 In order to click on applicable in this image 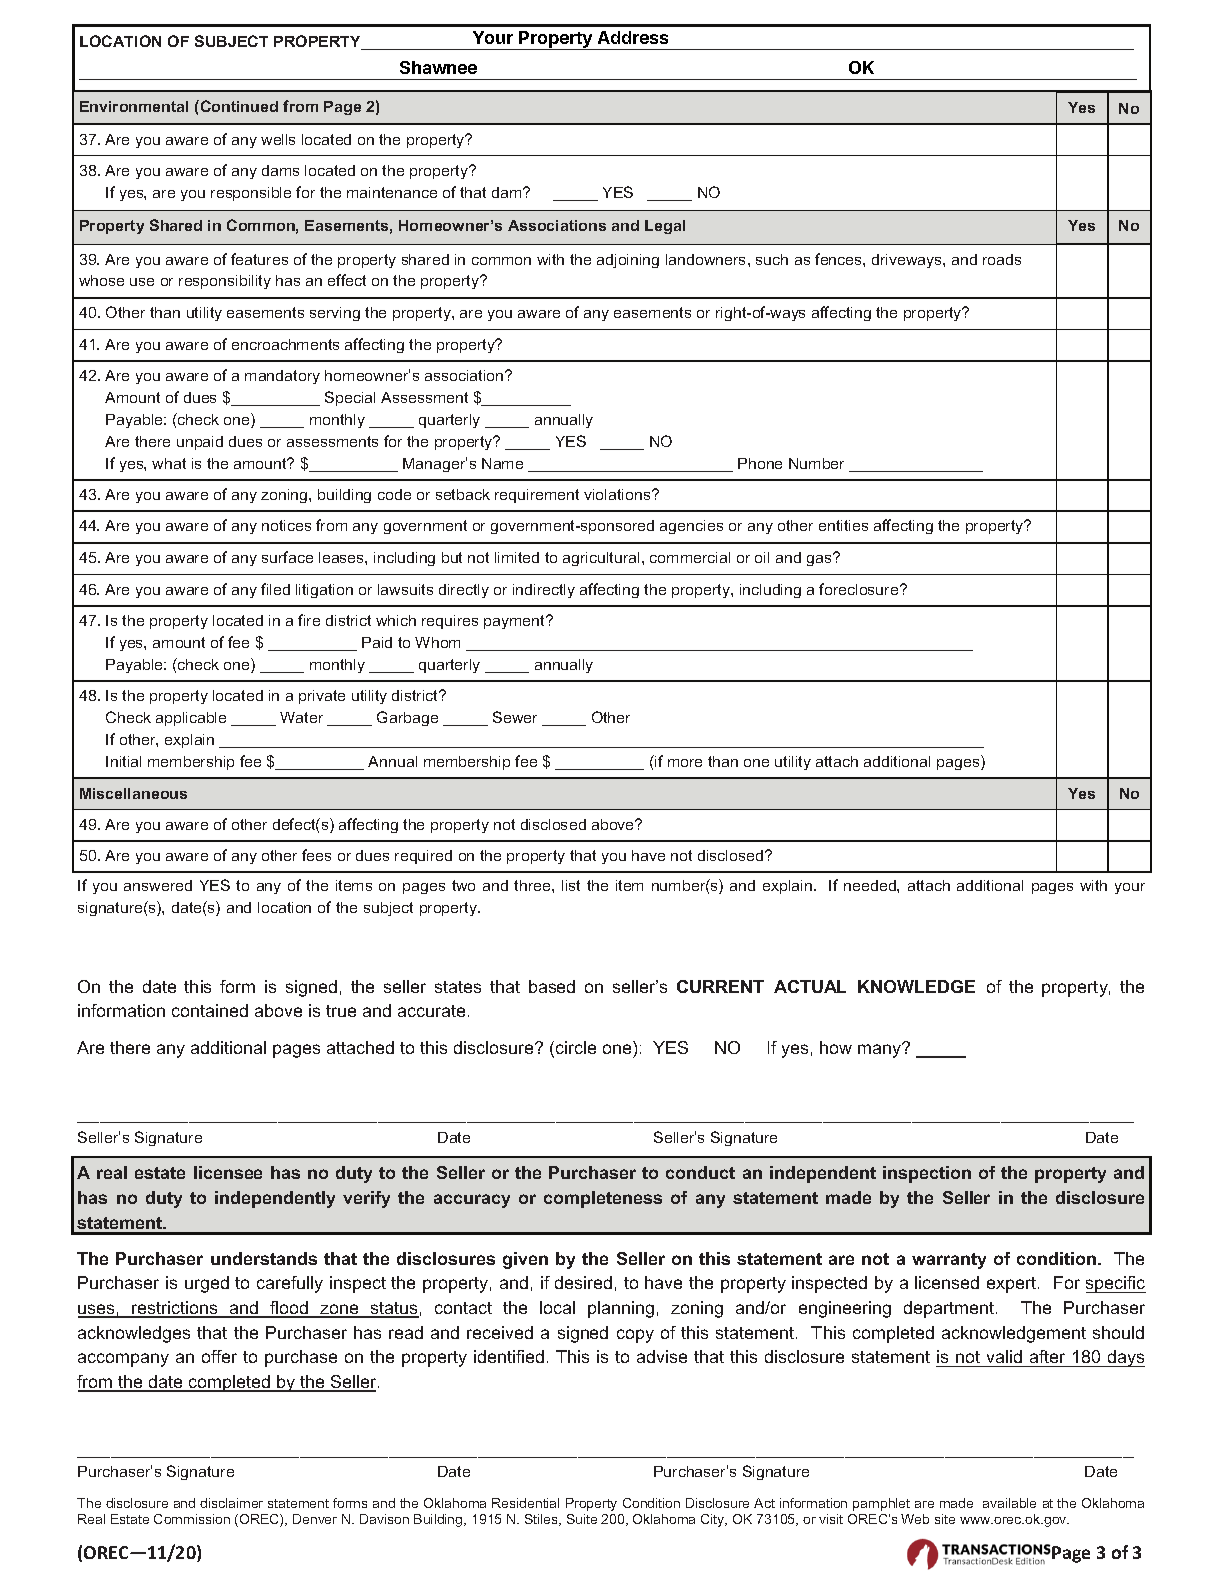, I will do `click(191, 719)`.
